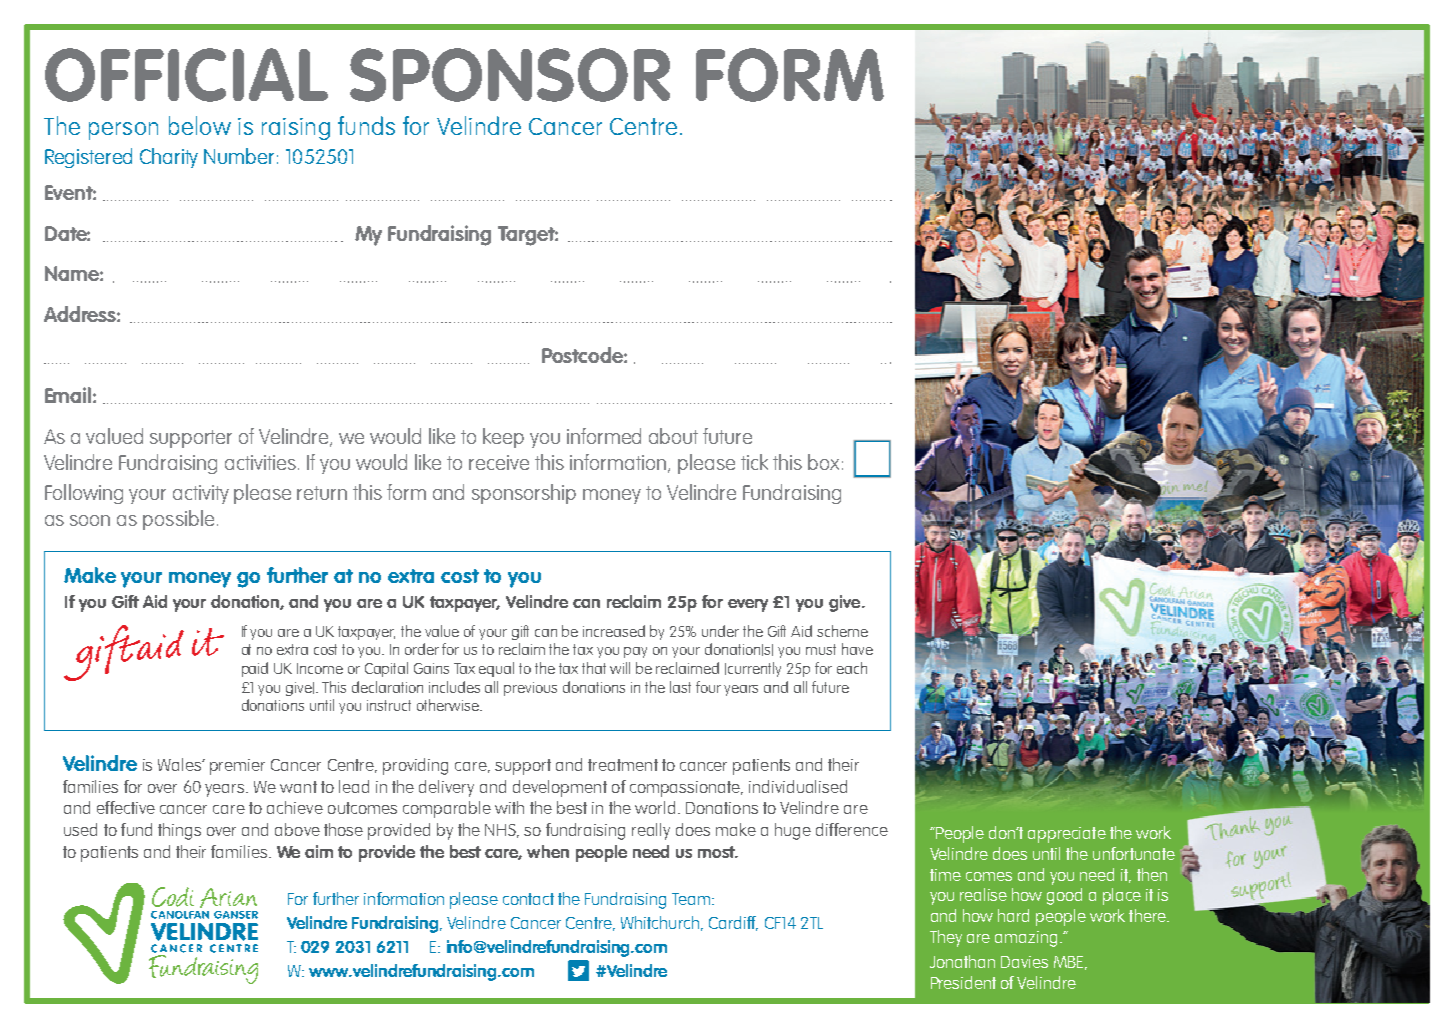  What do you see at coordinates (823, 462) in the image?
I see `box` at bounding box center [823, 462].
